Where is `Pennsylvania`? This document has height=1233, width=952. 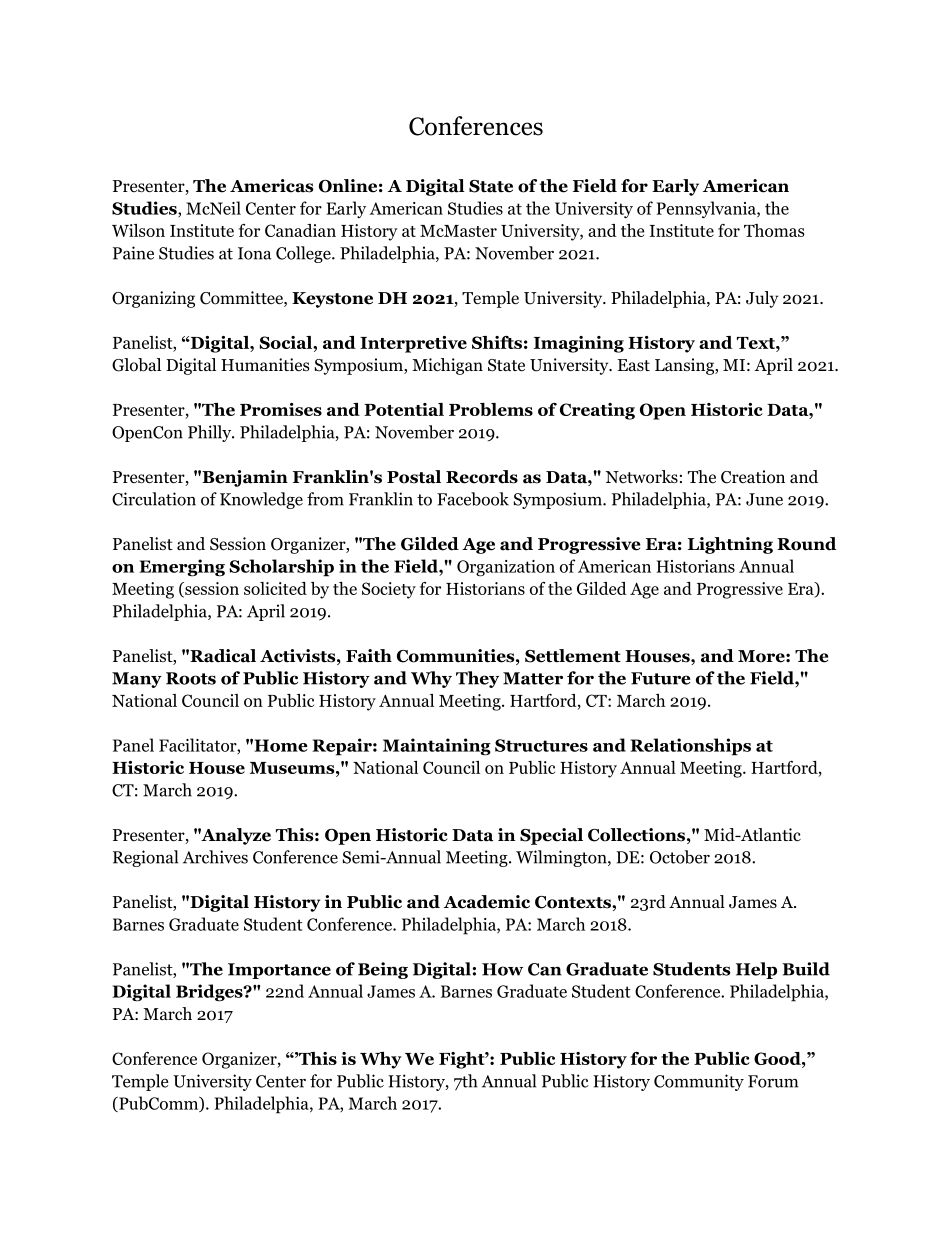
Pennsylvania is located at coordinates (707, 209).
